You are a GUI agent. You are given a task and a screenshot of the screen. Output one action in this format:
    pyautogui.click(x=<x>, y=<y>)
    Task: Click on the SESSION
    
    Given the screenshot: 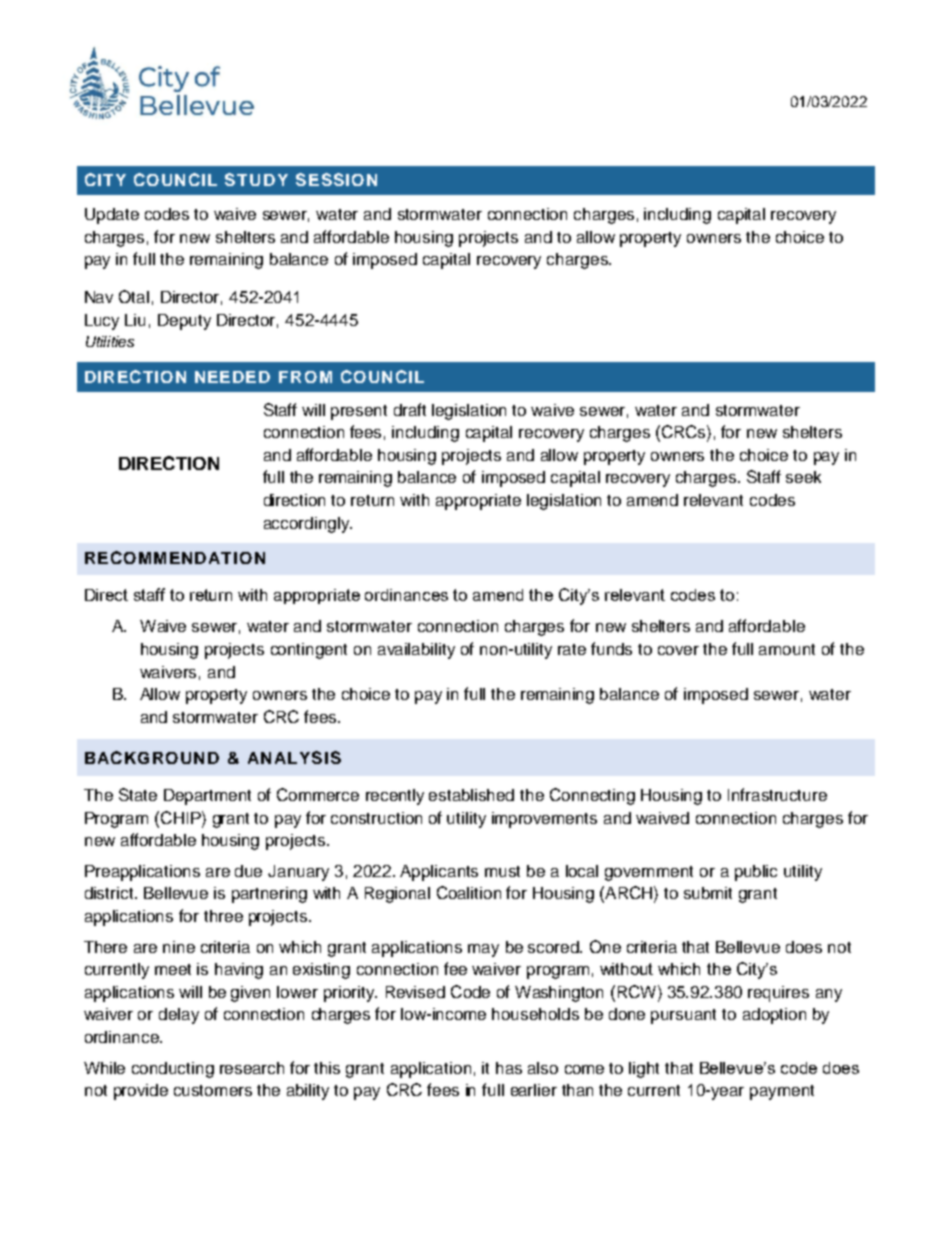 What is the action you would take?
    pyautogui.click(x=336, y=179)
